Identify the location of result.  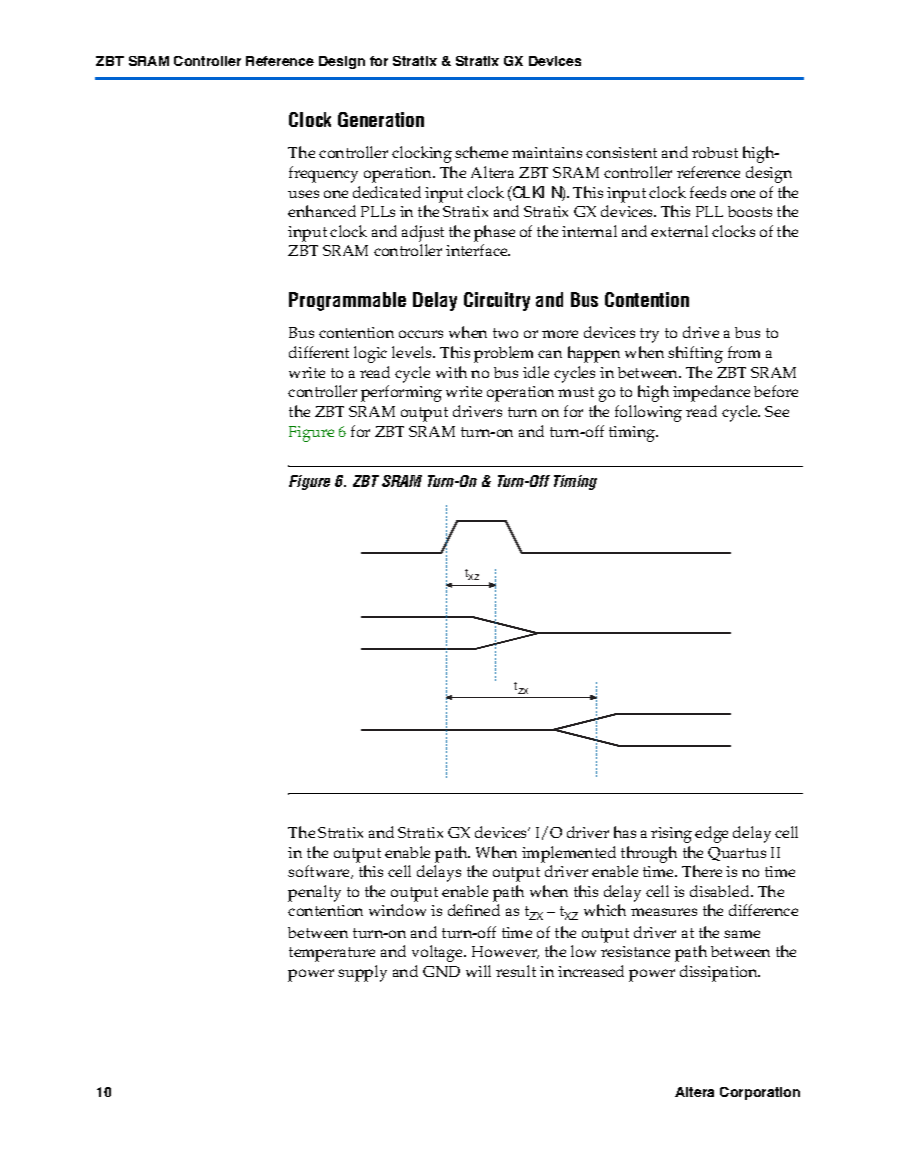
(516, 971).
